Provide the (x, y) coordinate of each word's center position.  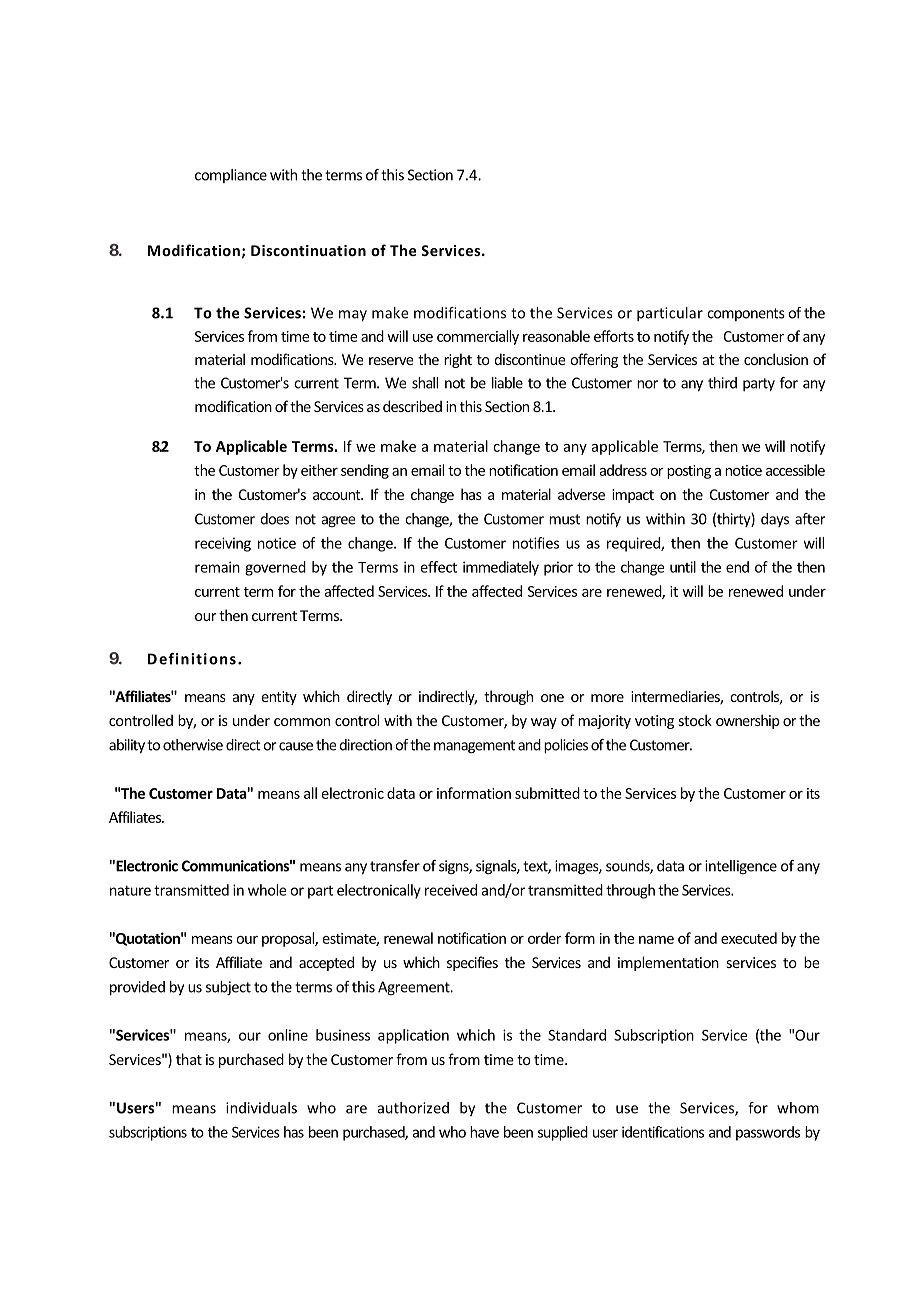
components (746, 314)
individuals (261, 1108)
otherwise (193, 745)
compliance (231, 176)
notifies (536, 543)
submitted (547, 793)
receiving (223, 544)
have (484, 1132)
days (775, 520)
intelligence (741, 867)
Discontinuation (308, 250)
